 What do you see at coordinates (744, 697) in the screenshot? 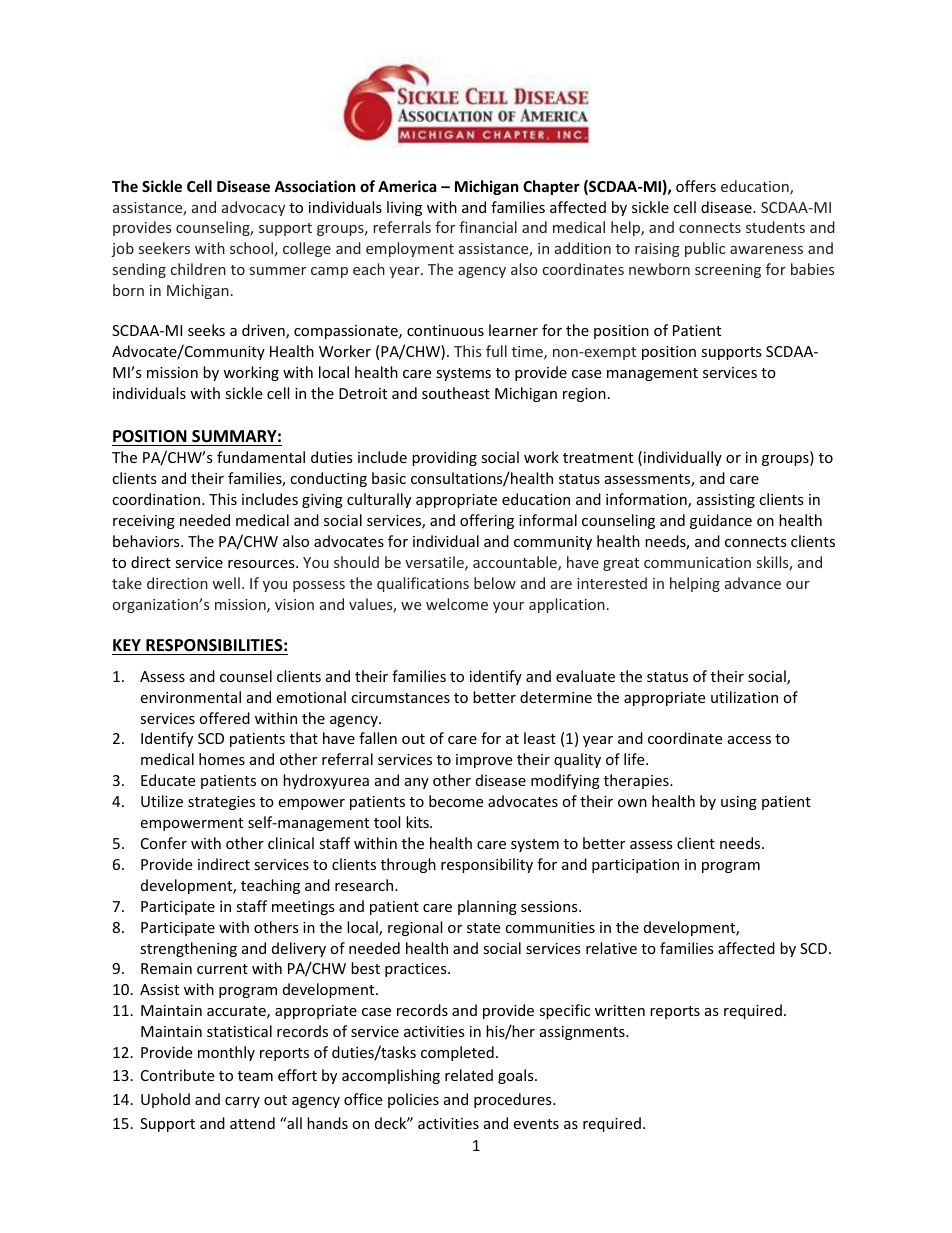
I see `utilization` at bounding box center [744, 697].
